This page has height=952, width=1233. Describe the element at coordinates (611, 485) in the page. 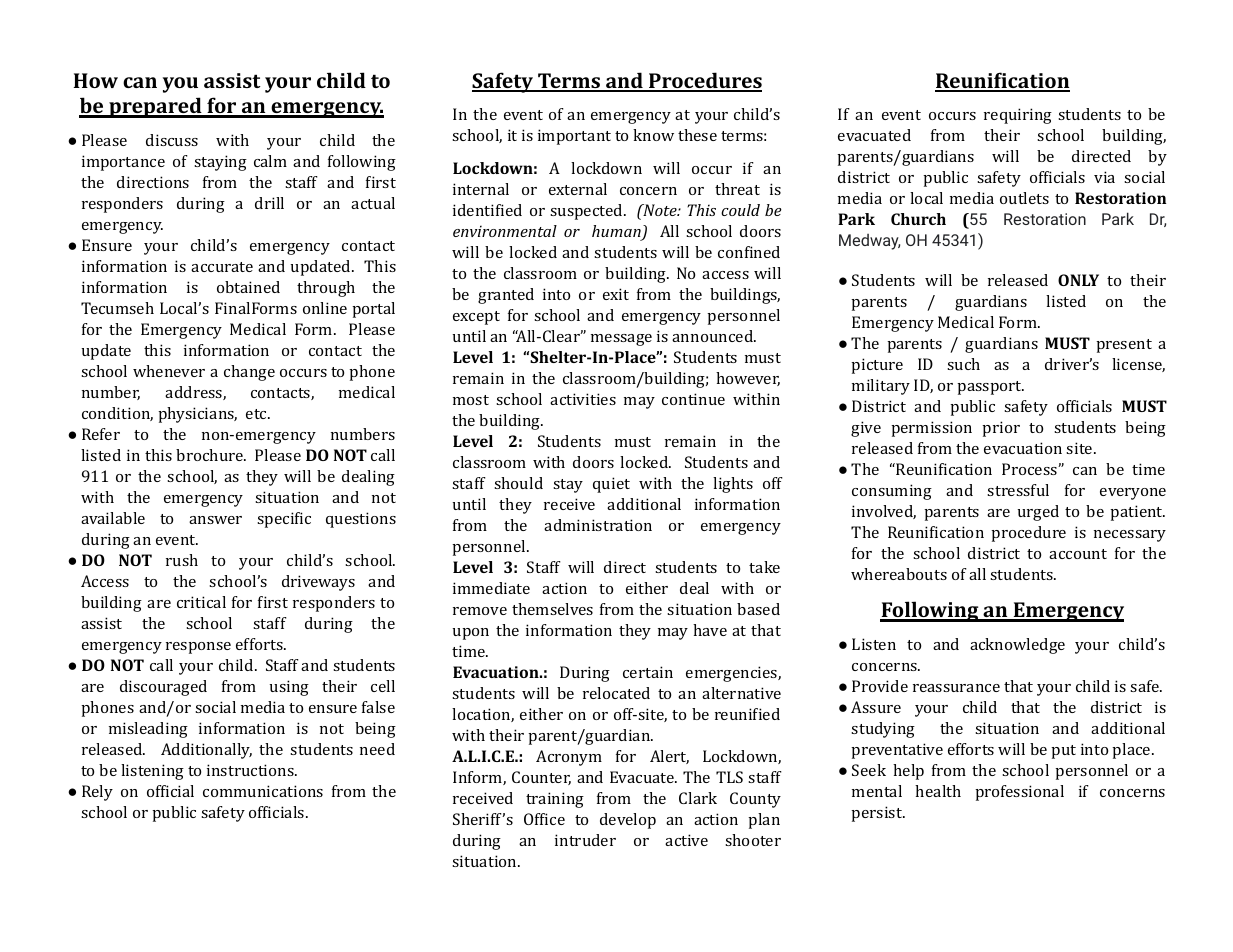

I see `quiet` at that location.
